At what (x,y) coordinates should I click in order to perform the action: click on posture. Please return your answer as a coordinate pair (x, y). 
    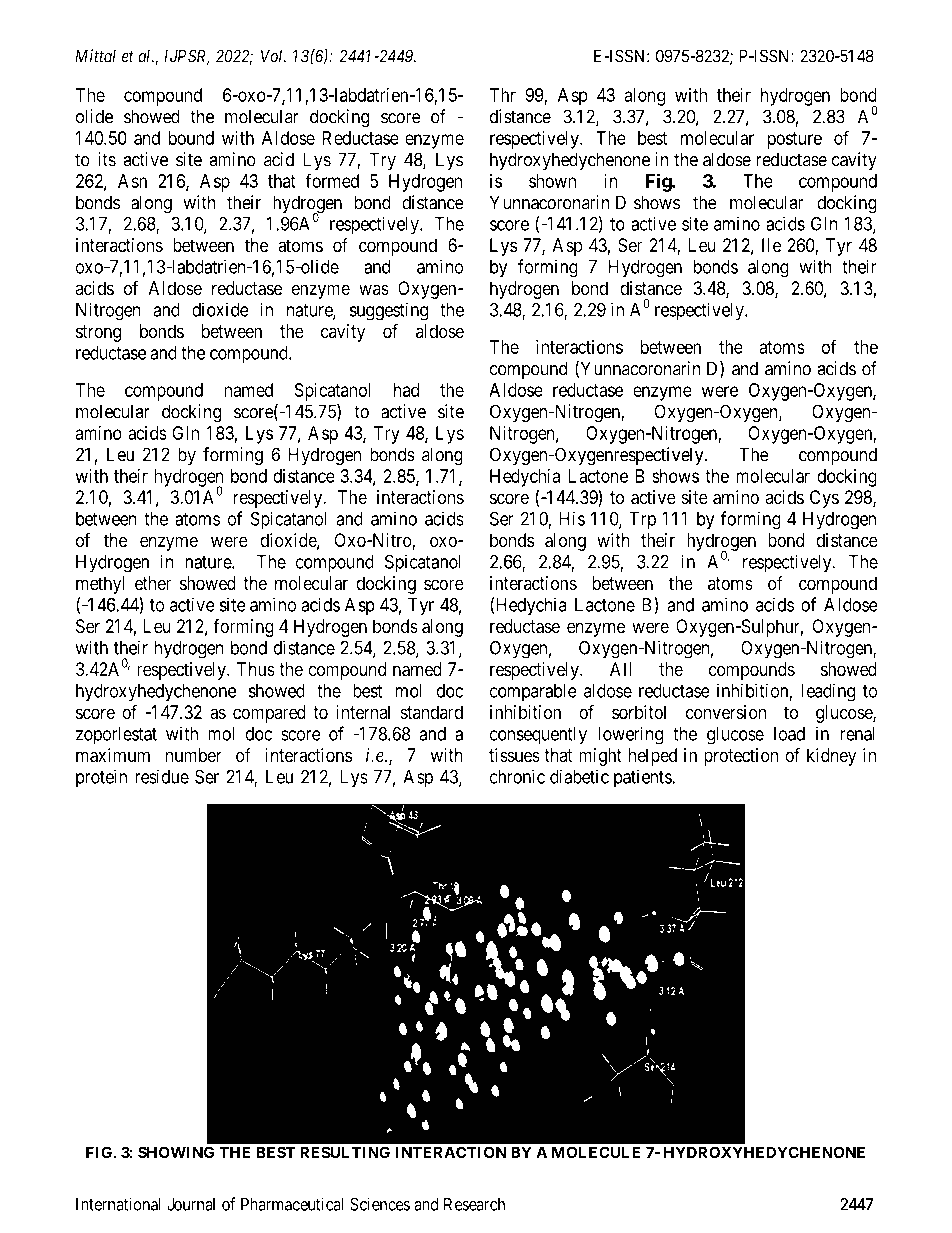
    Looking at the image, I should click on (794, 140).
